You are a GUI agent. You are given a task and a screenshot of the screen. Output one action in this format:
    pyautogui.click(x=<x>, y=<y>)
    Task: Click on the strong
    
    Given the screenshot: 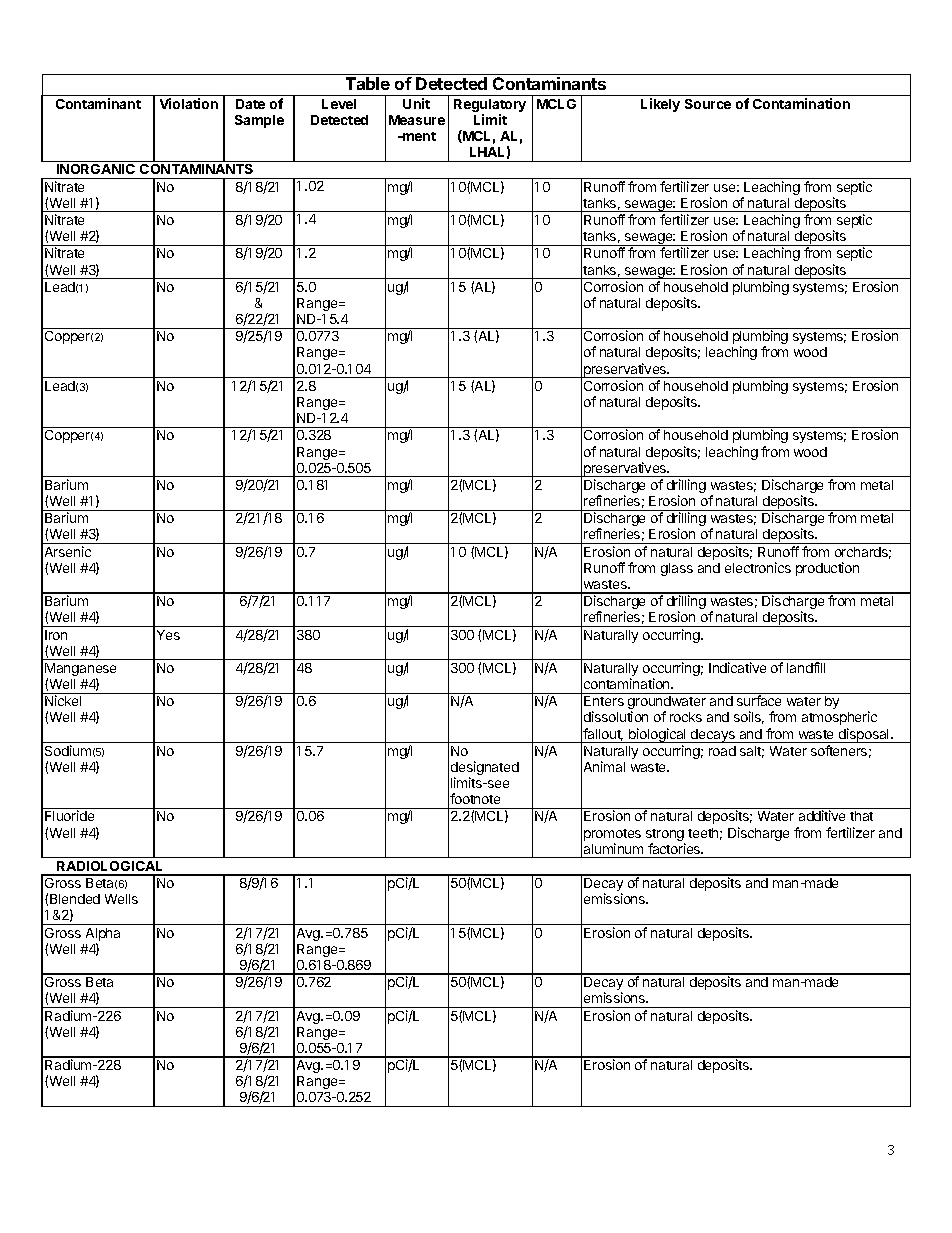 What is the action you would take?
    pyautogui.click(x=665, y=836)
